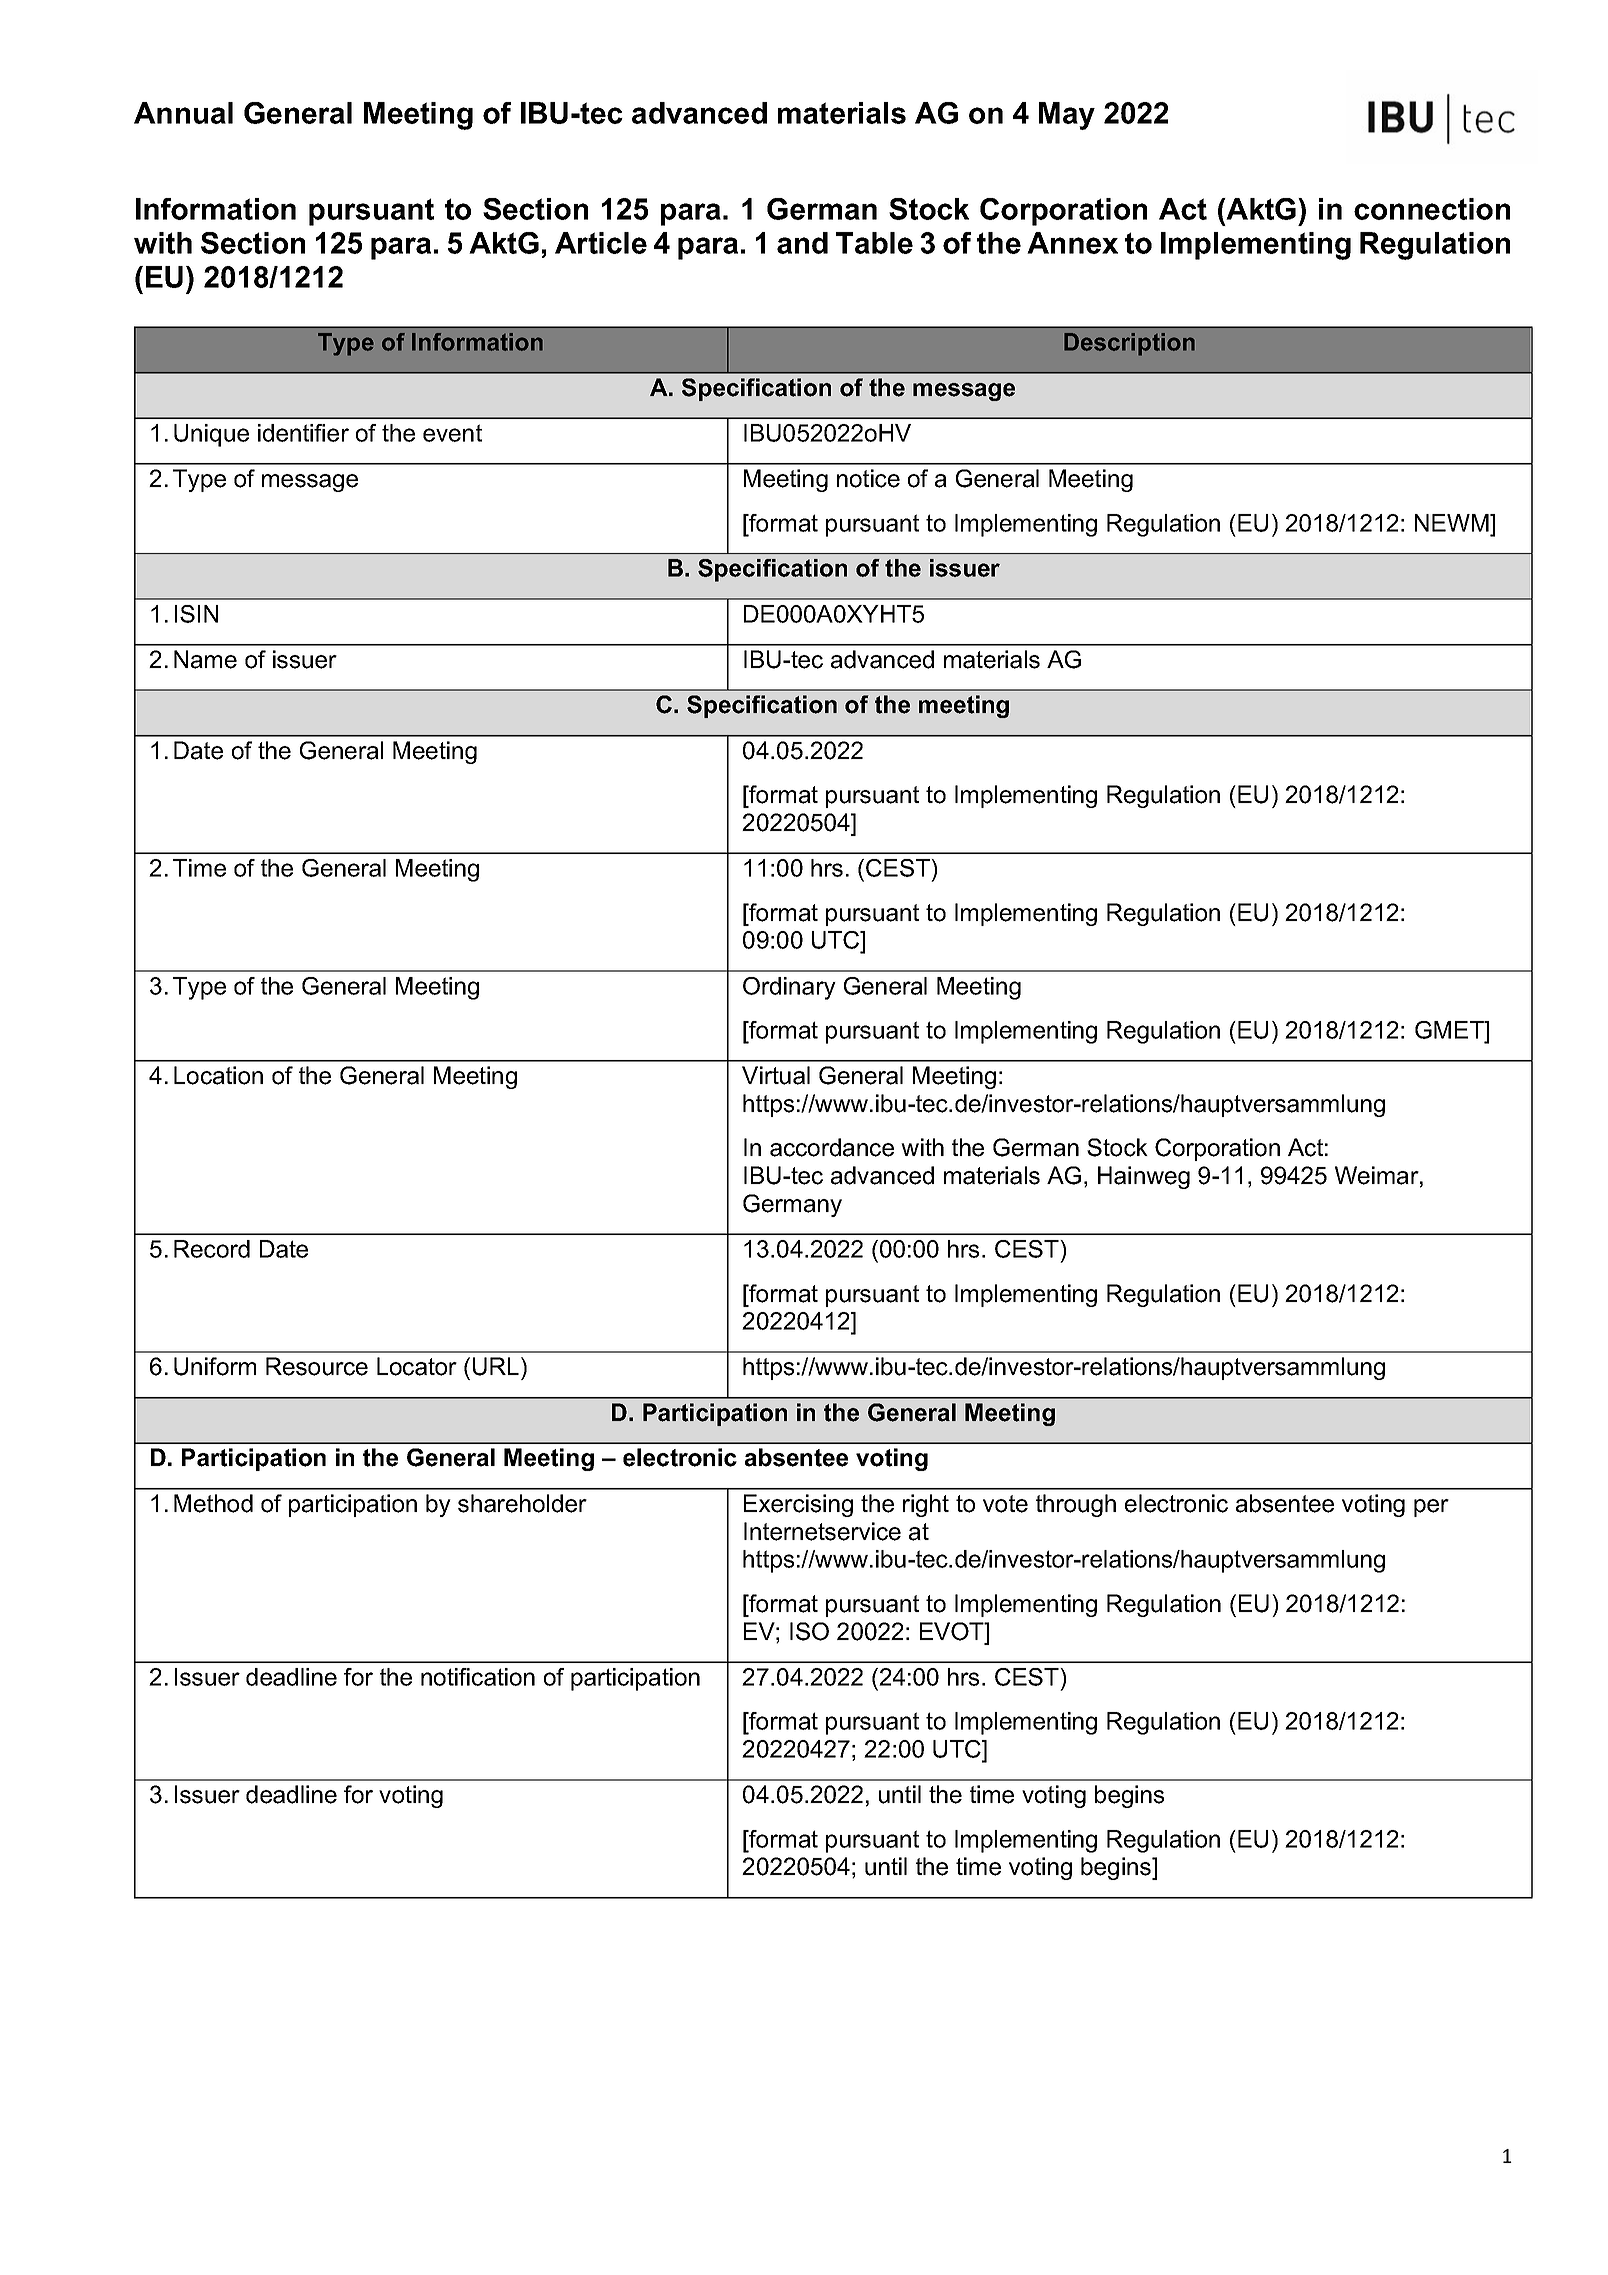 The image size is (1608, 2275). Describe the element at coordinates (776, 1075) in the screenshot. I see `Virtual` at that location.
